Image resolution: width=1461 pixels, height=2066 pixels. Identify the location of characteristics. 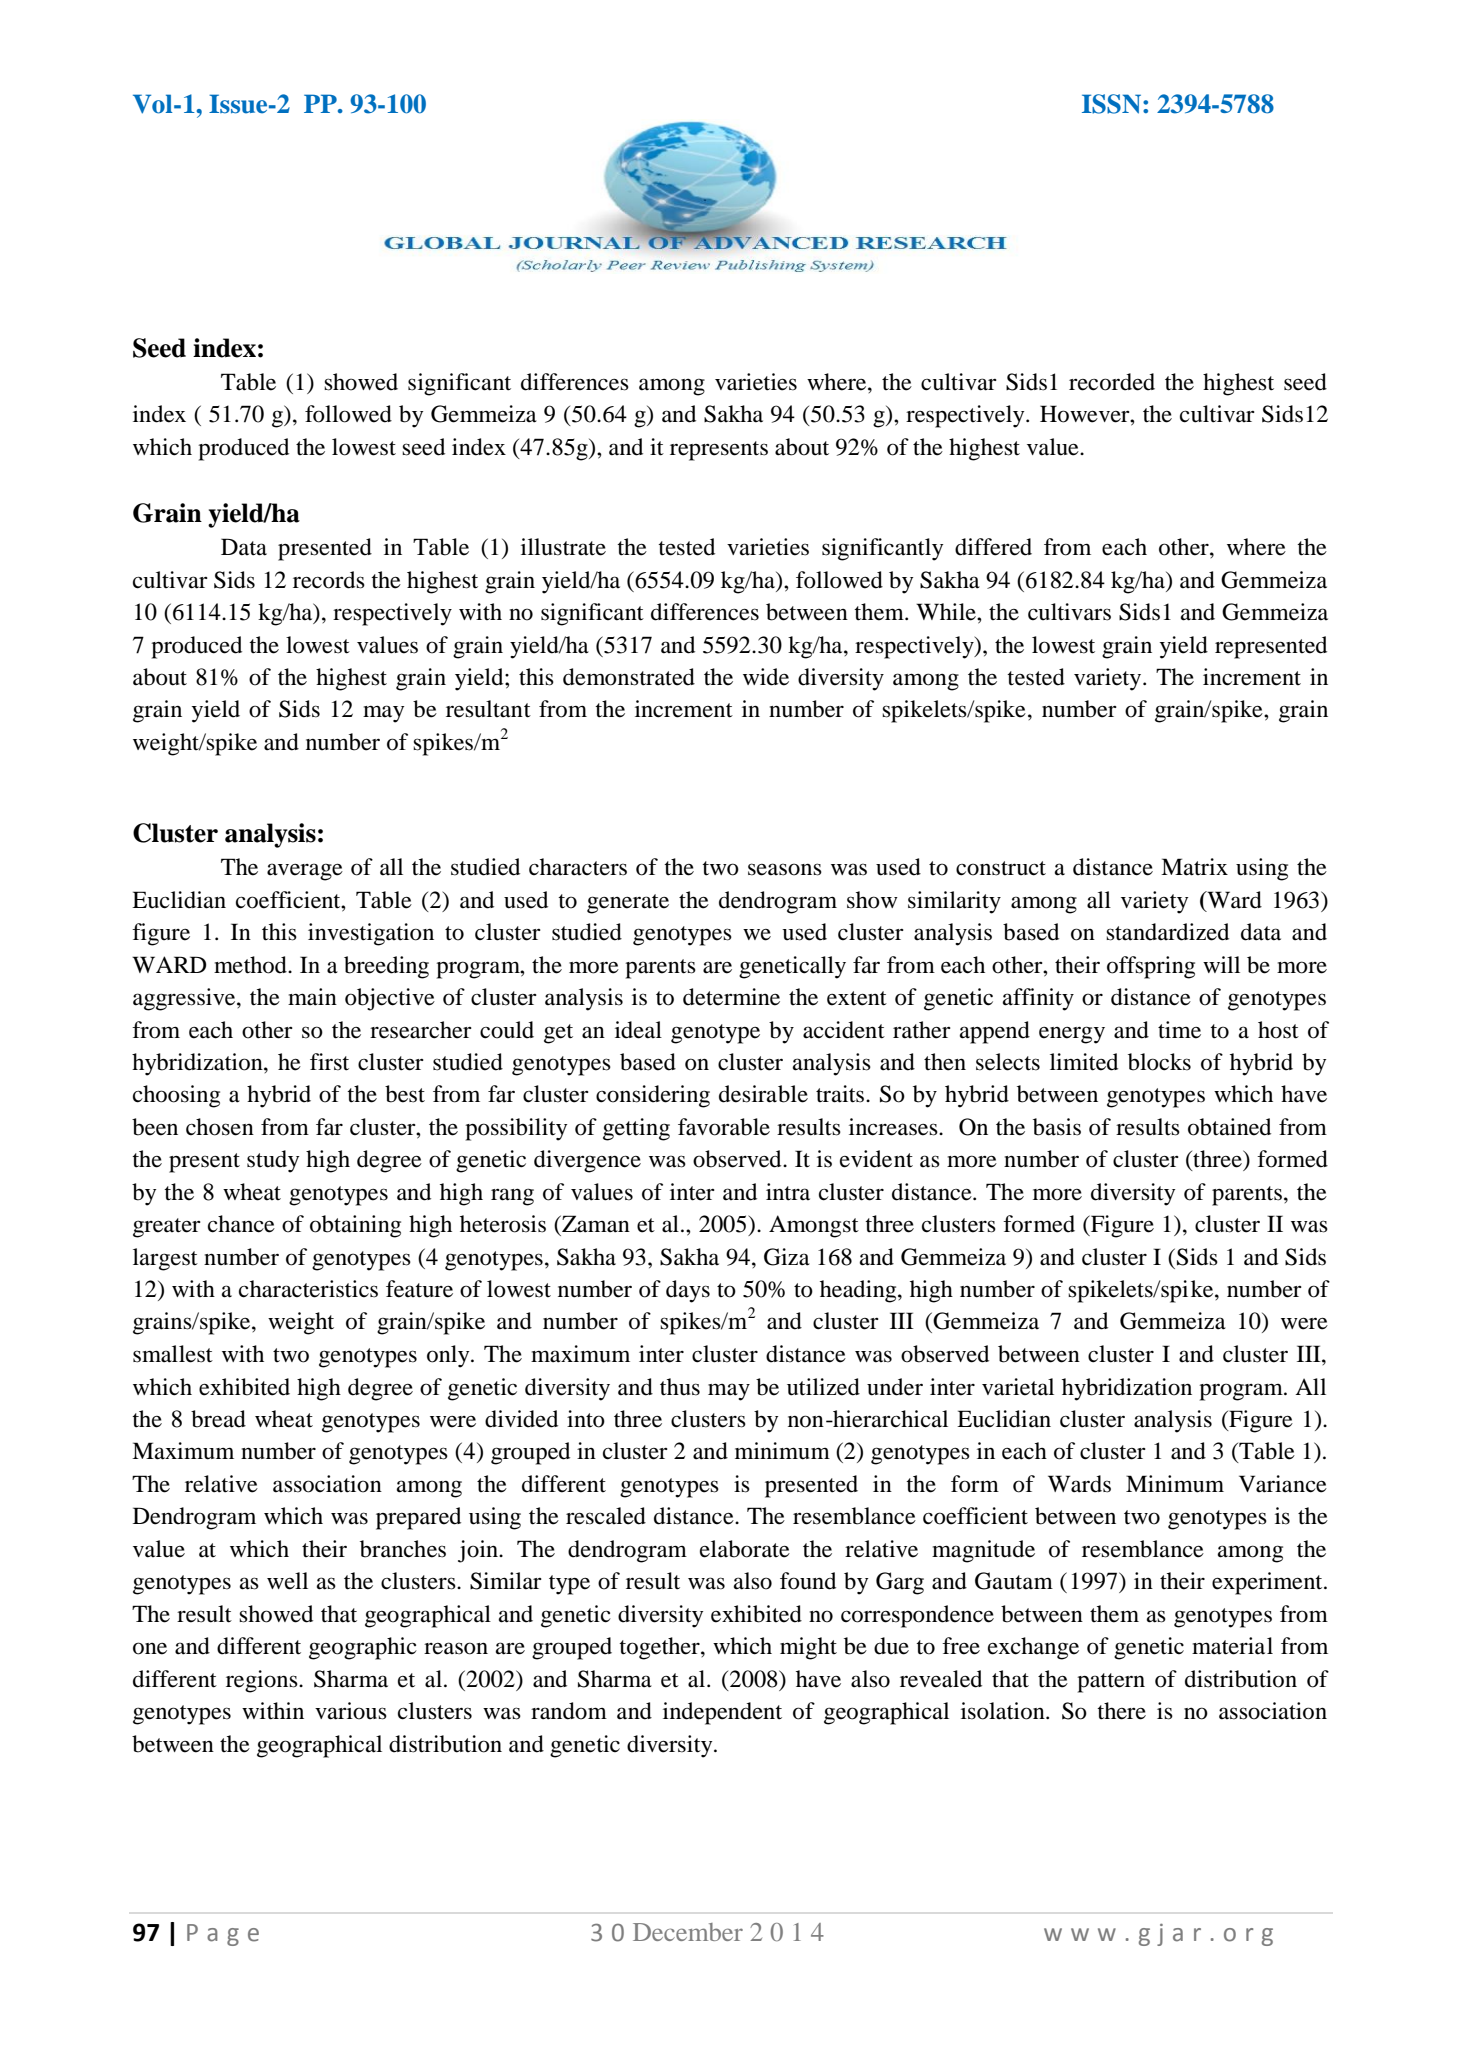
(308, 1289).
